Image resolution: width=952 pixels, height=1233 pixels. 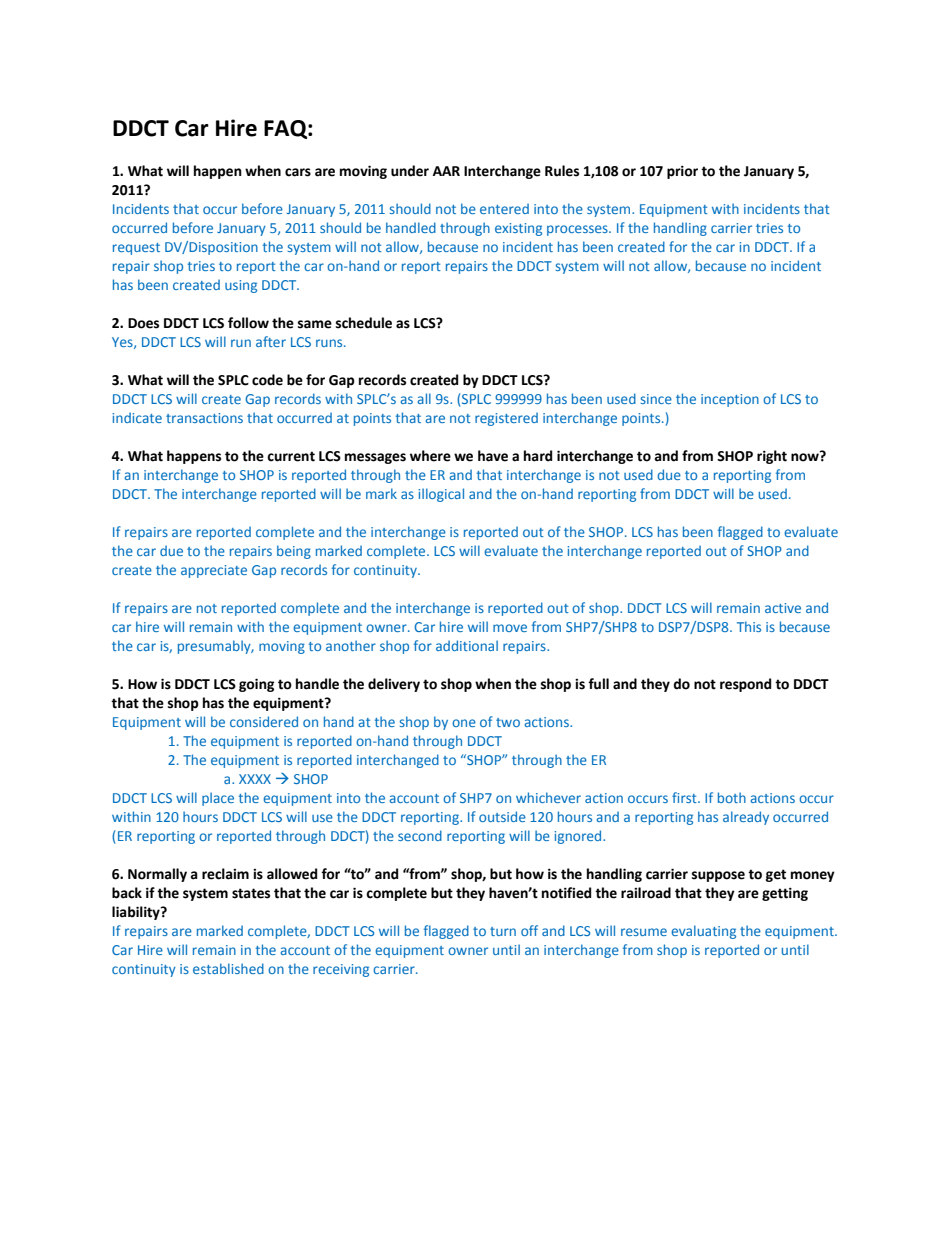 What do you see at coordinates (503, 931) in the screenshot?
I see `turn` at bounding box center [503, 931].
